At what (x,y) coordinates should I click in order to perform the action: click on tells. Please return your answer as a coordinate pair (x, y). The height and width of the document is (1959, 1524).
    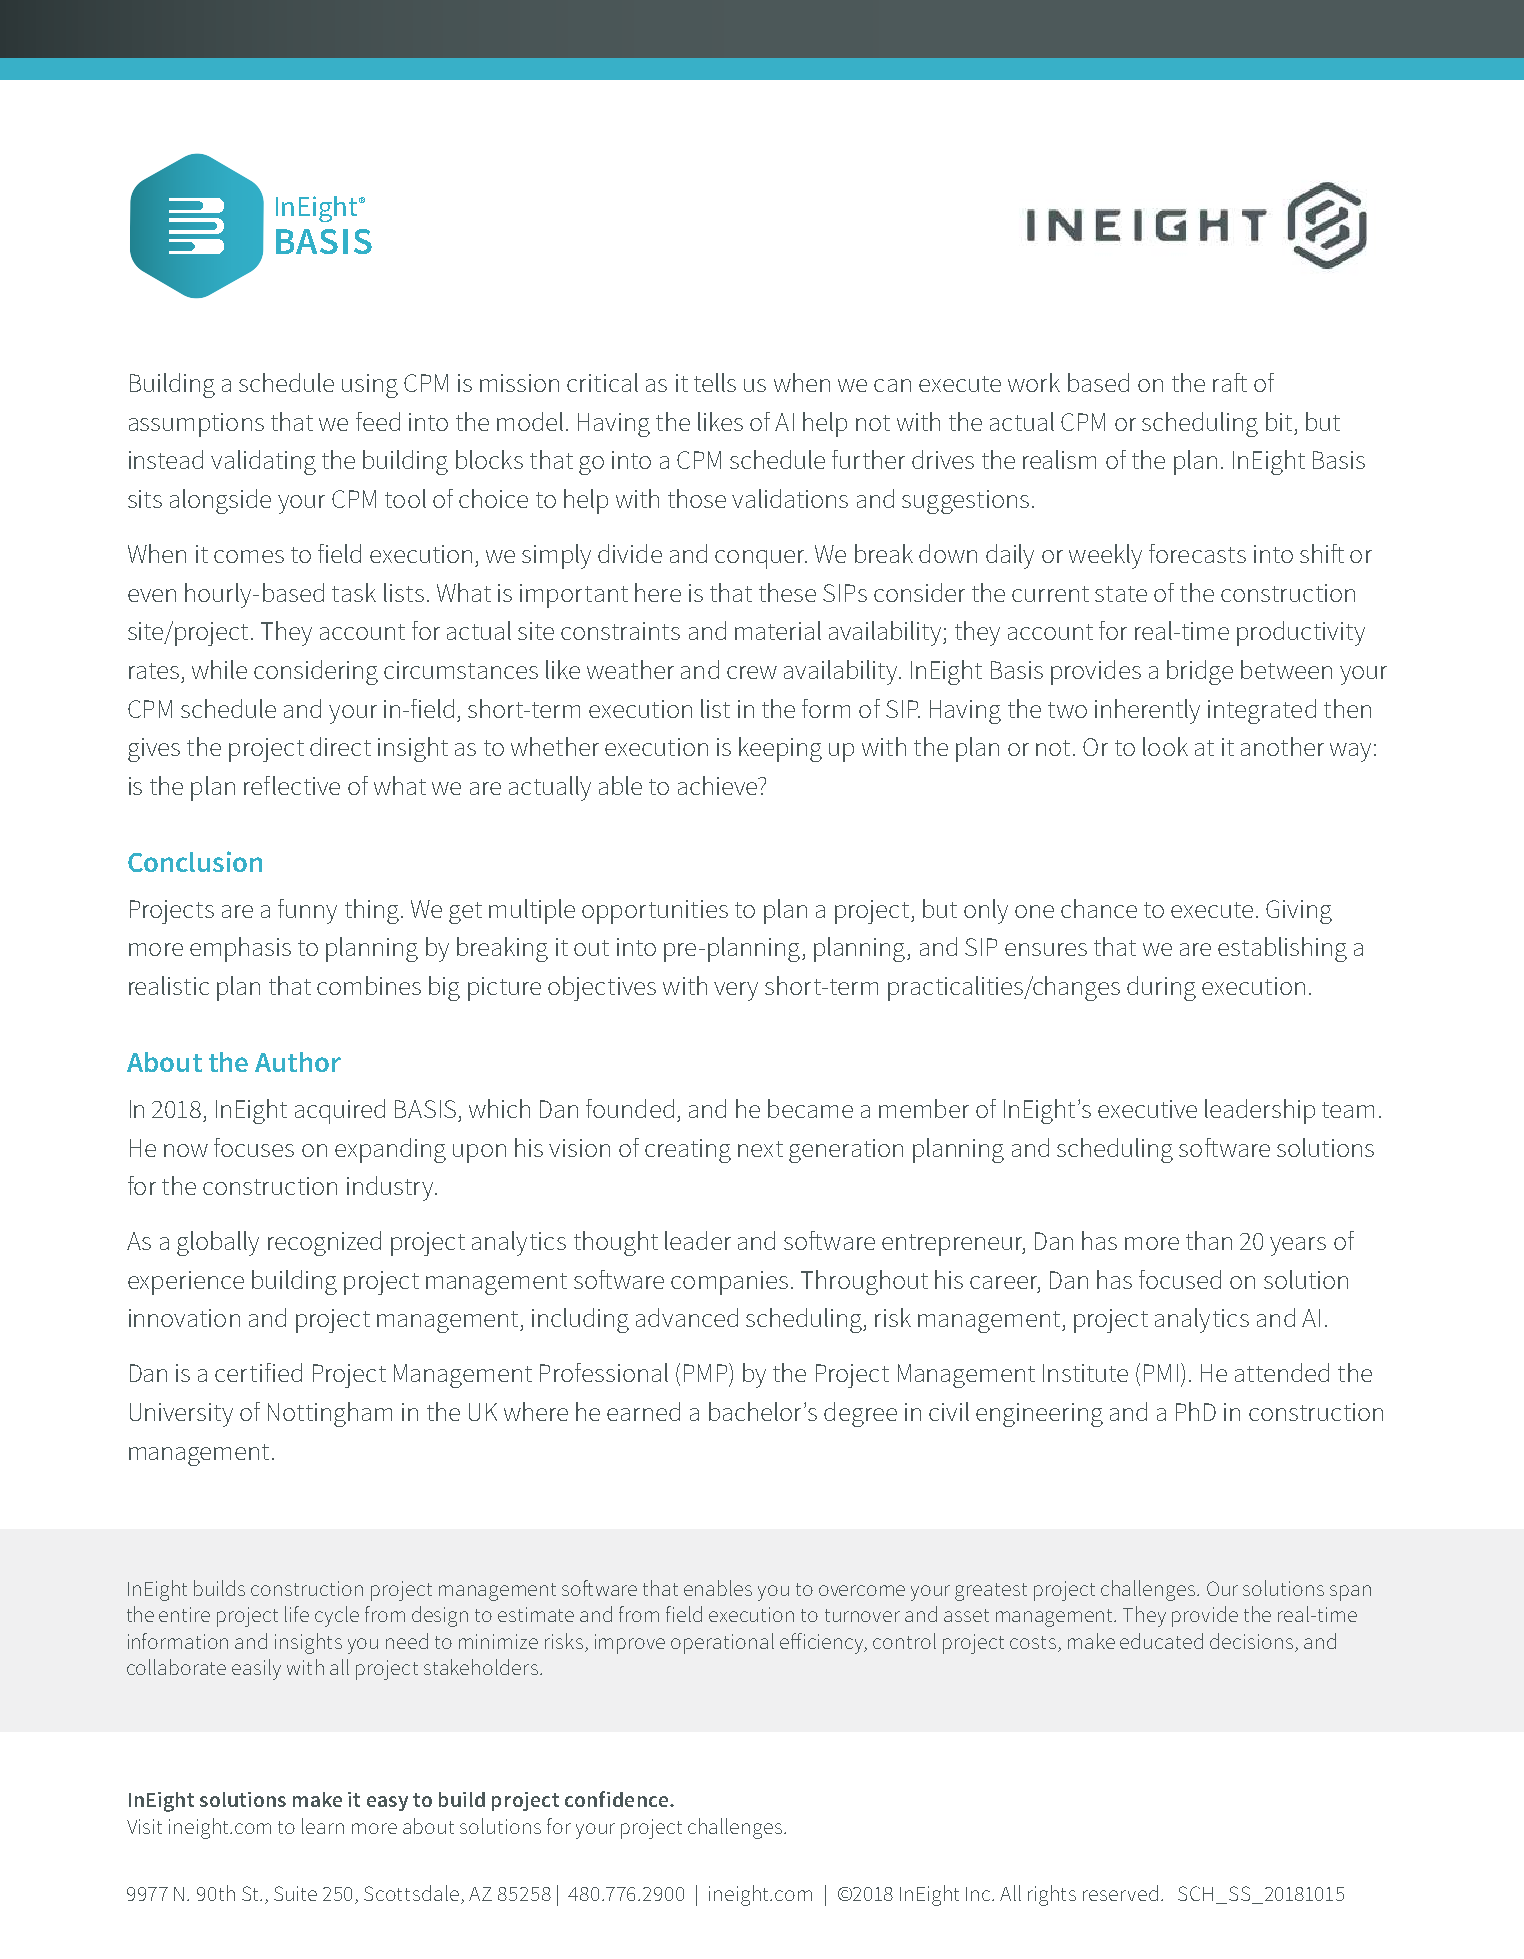
    Looking at the image, I should click on (715, 382).
